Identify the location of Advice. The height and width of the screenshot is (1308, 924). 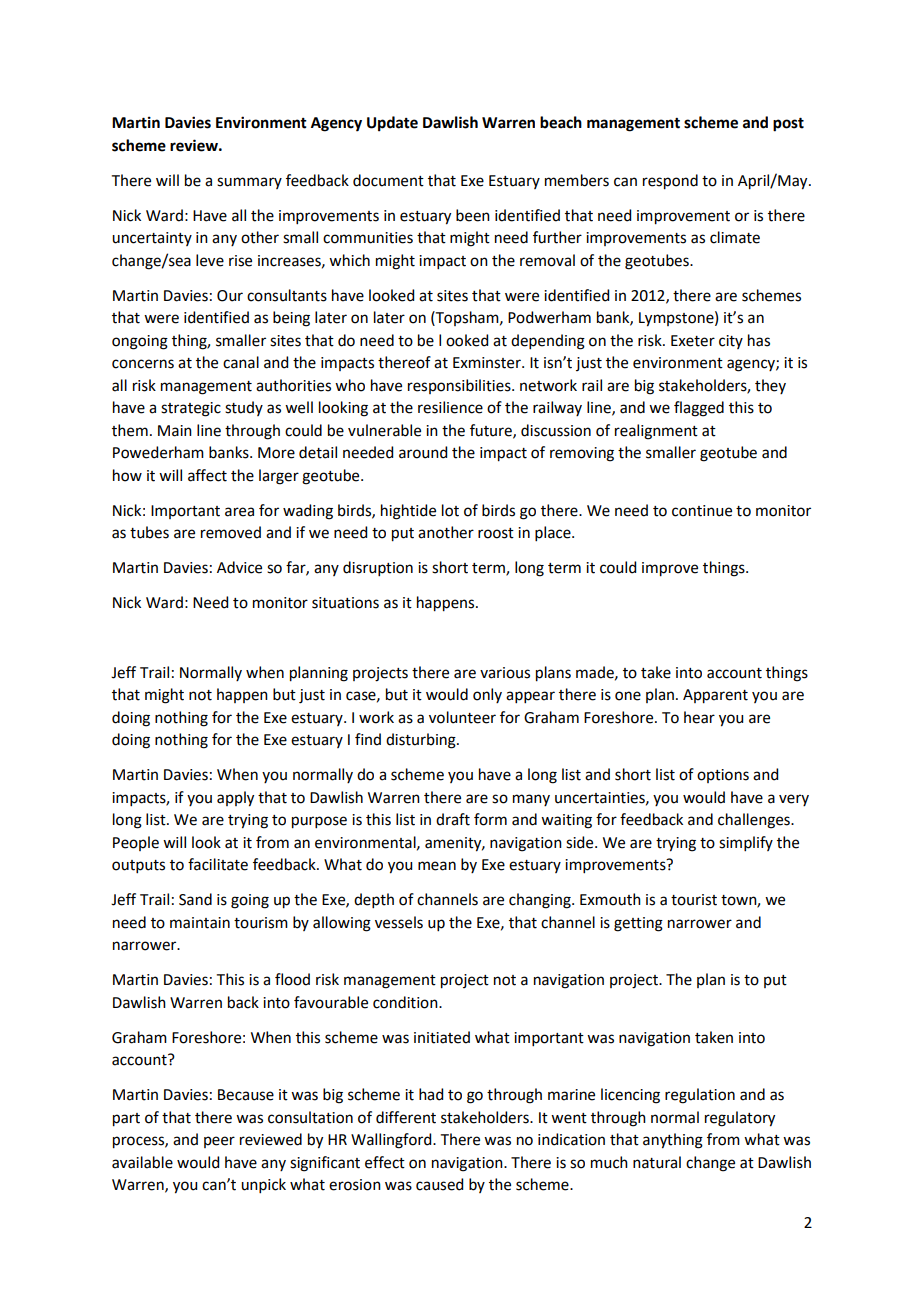
(239, 567).
